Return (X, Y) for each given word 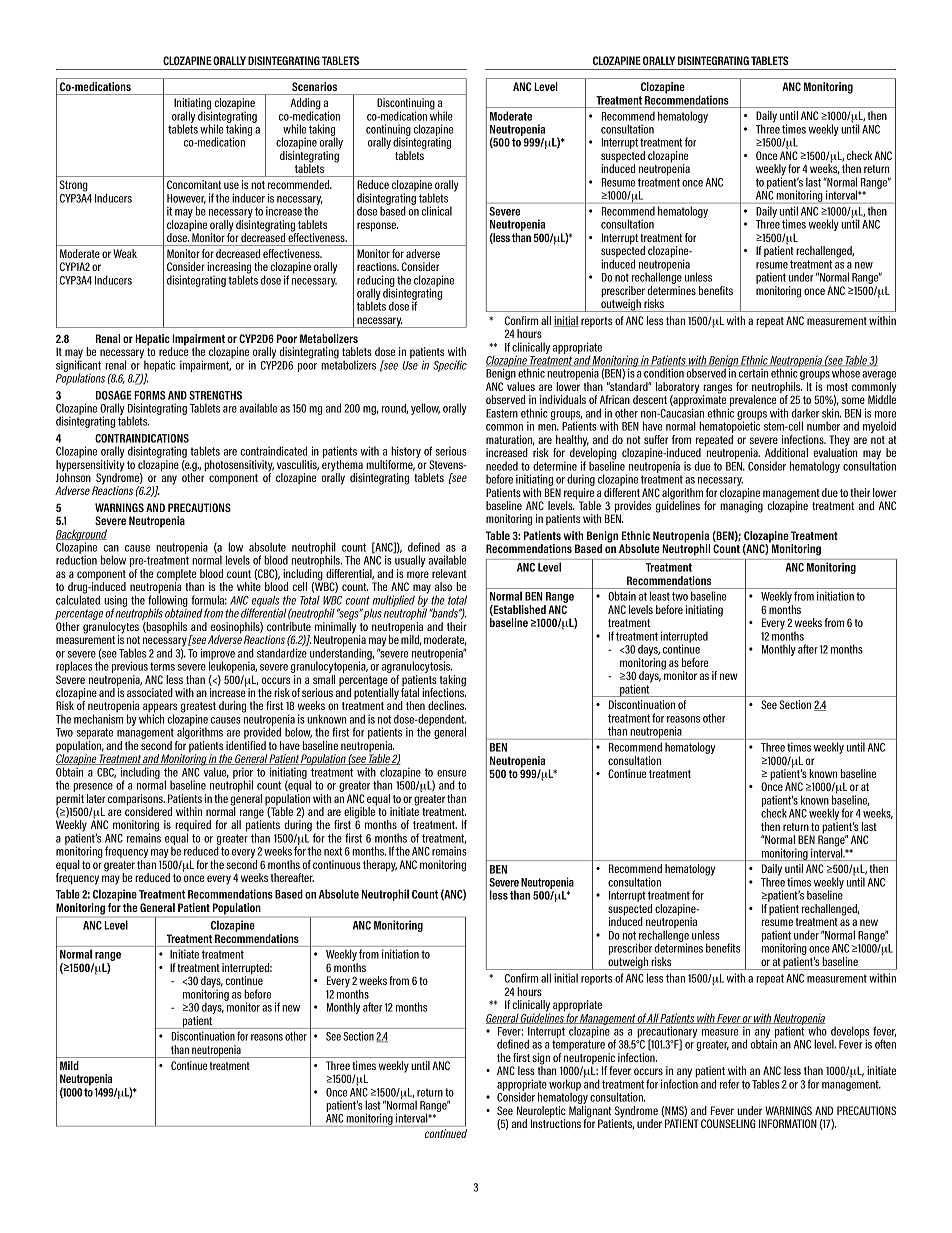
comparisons (136, 801)
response (377, 227)
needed (502, 466)
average (879, 377)
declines (447, 705)
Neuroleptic (541, 1113)
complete (177, 576)
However (186, 199)
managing (741, 507)
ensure (451, 773)
